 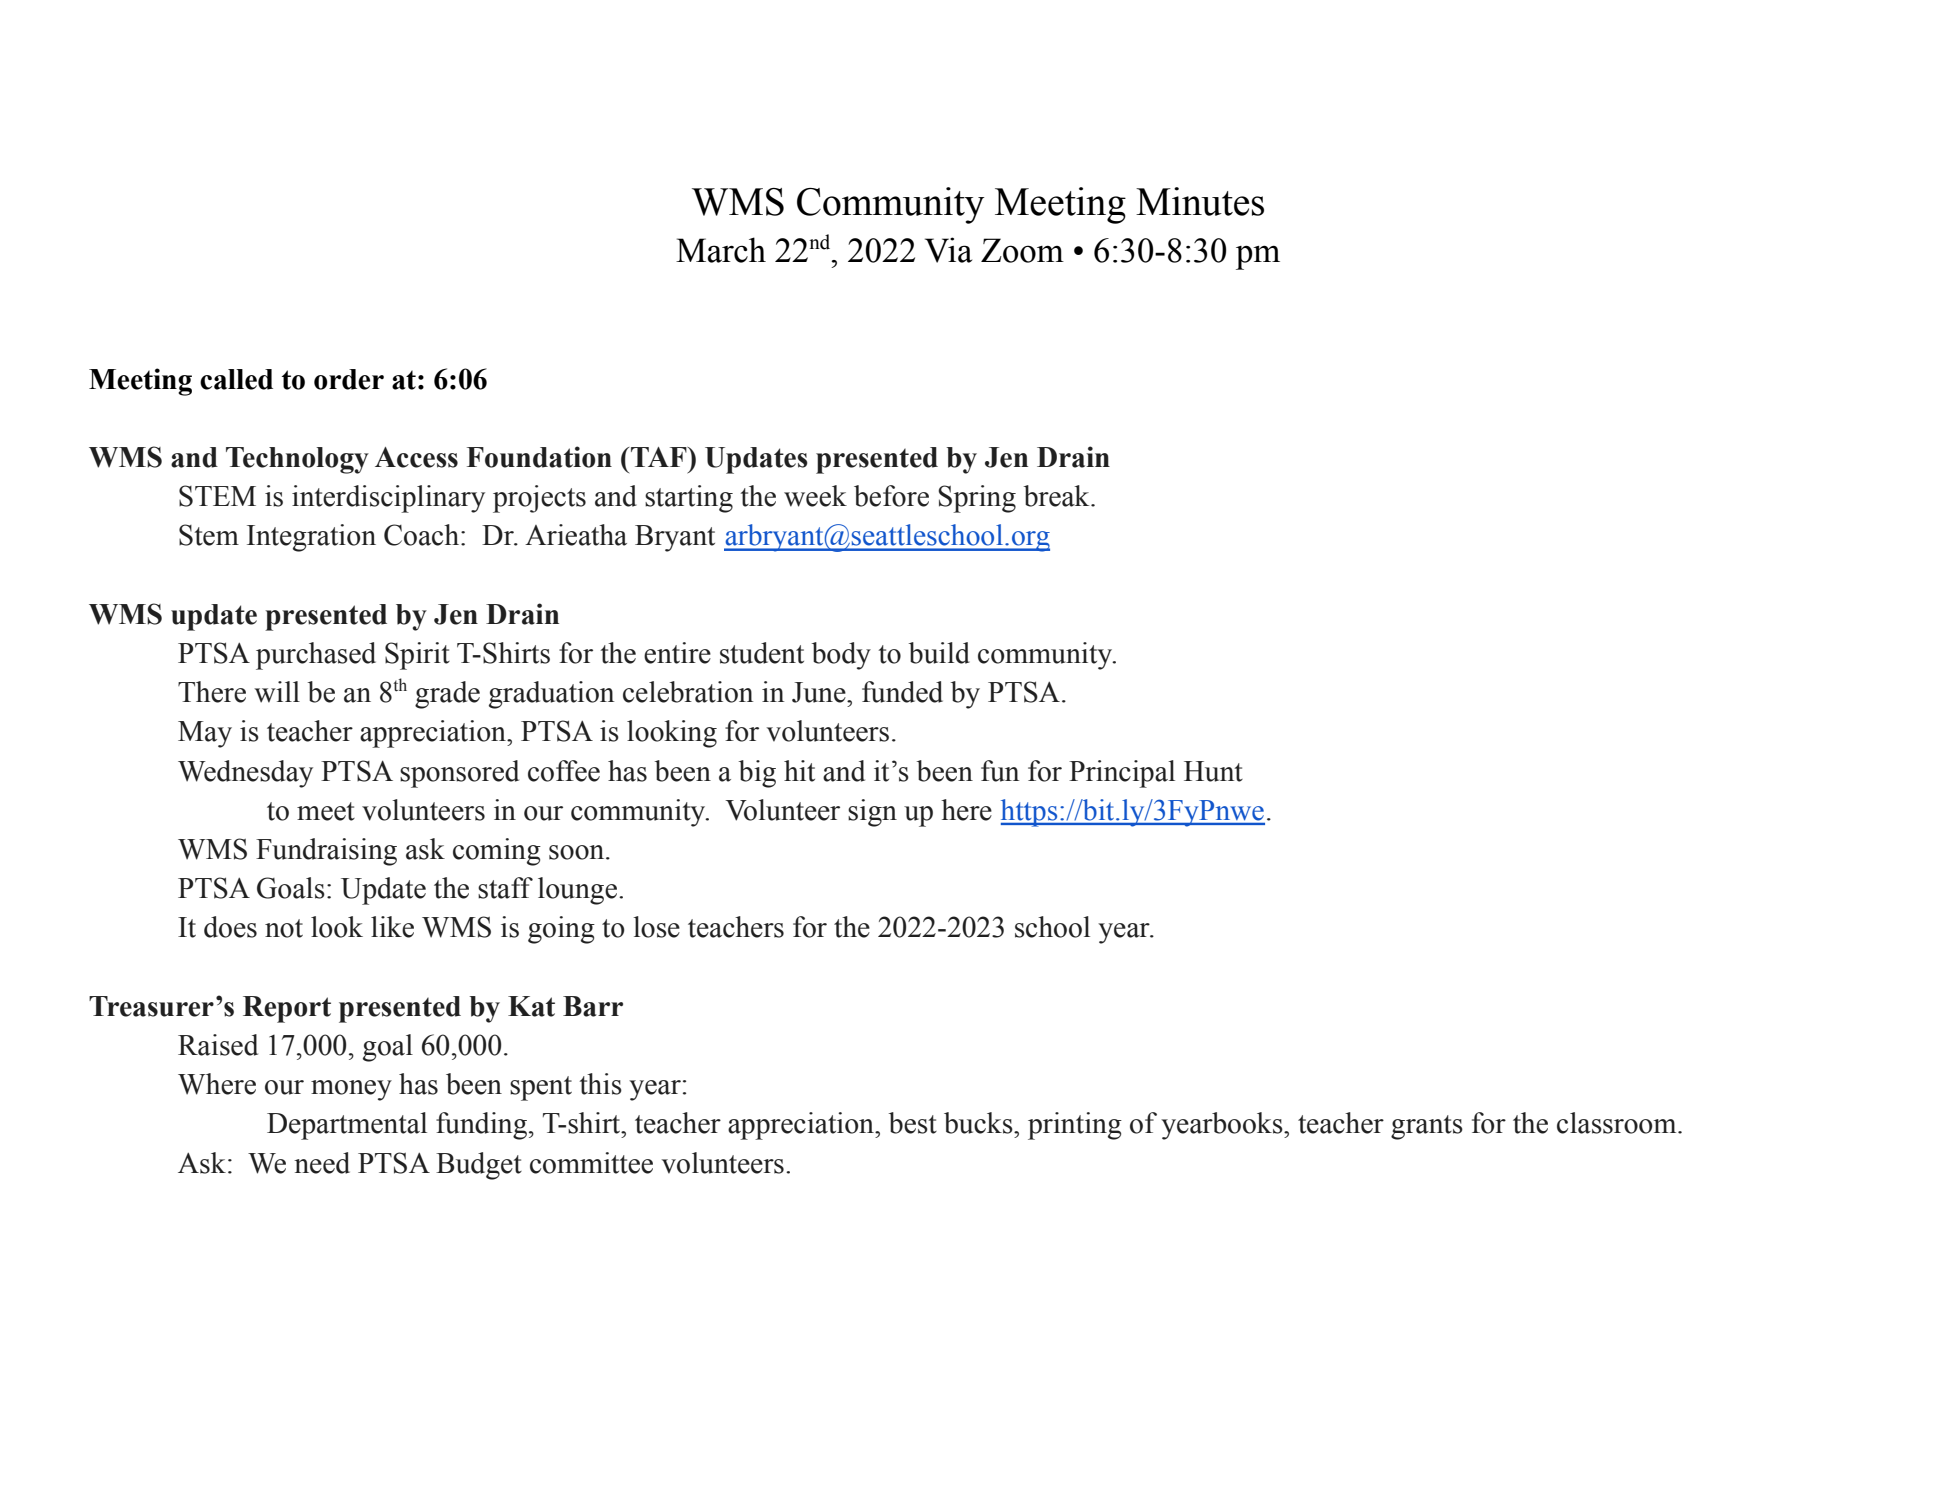 What do you see at coordinates (891, 496) in the screenshot?
I see `before` at bounding box center [891, 496].
